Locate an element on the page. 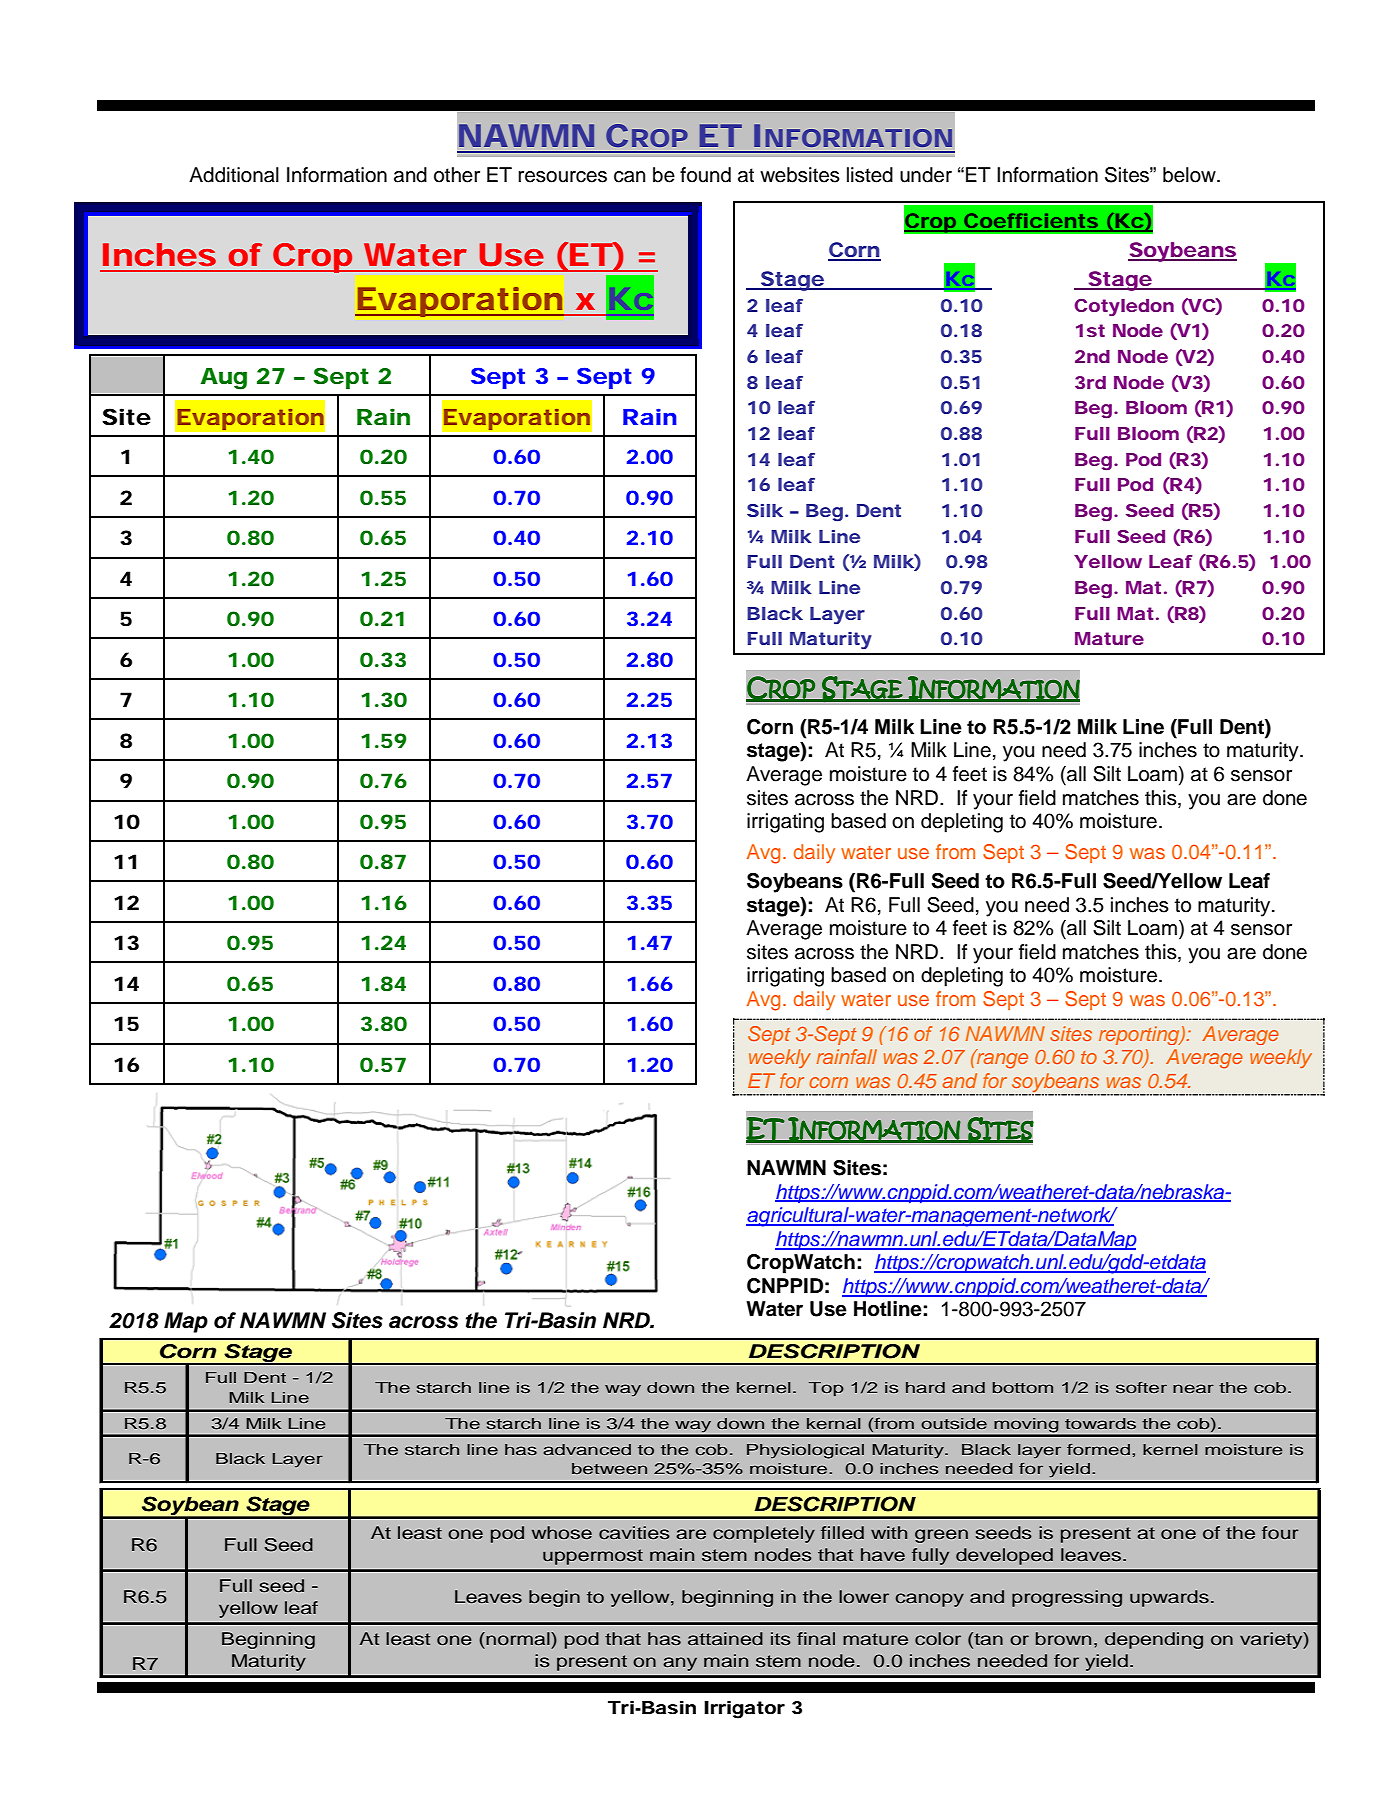  depending is located at coordinates (1154, 1640).
